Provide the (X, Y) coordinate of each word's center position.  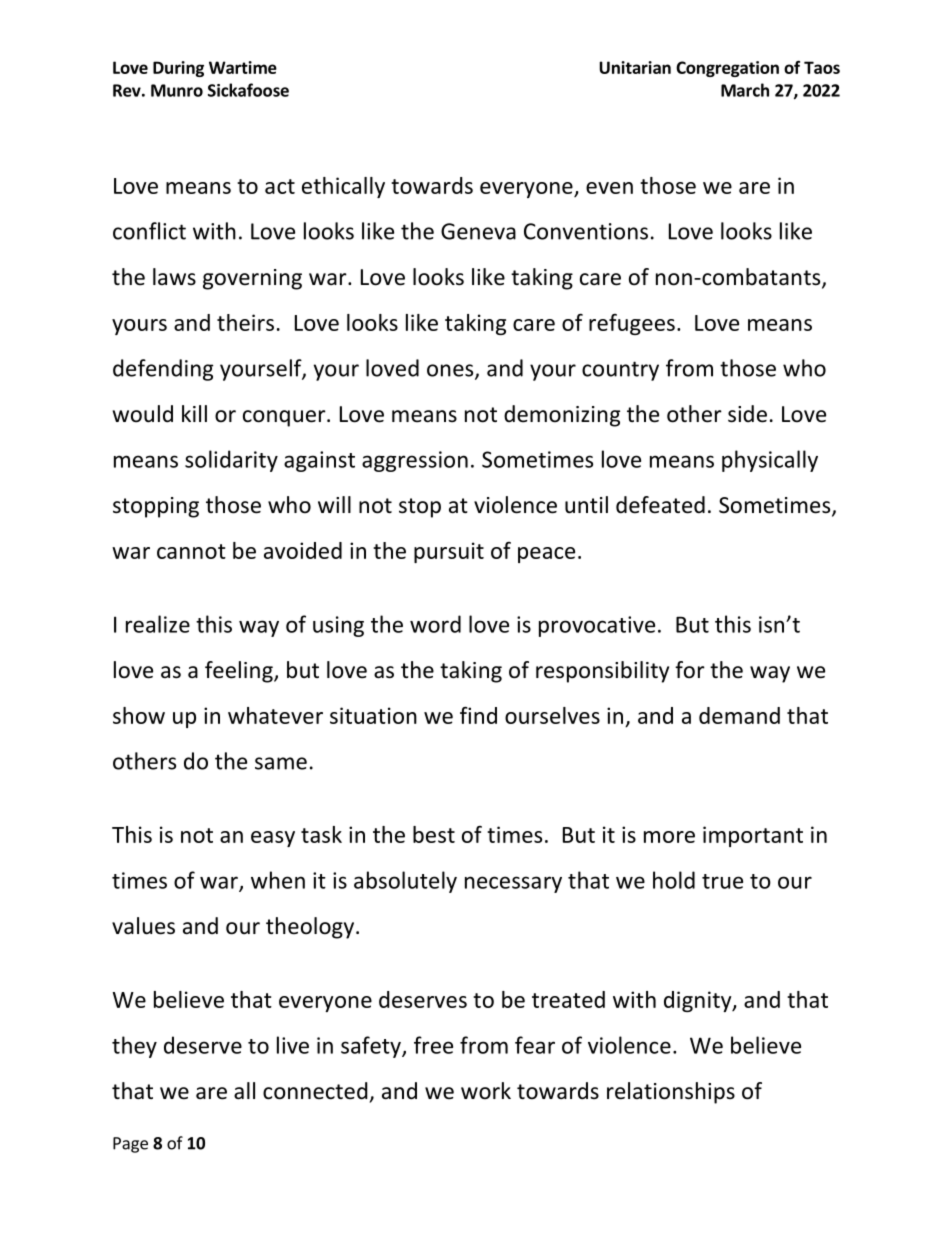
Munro (177, 90)
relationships (671, 1093)
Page (130, 1145)
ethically (343, 187)
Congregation (727, 69)
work (486, 1091)
